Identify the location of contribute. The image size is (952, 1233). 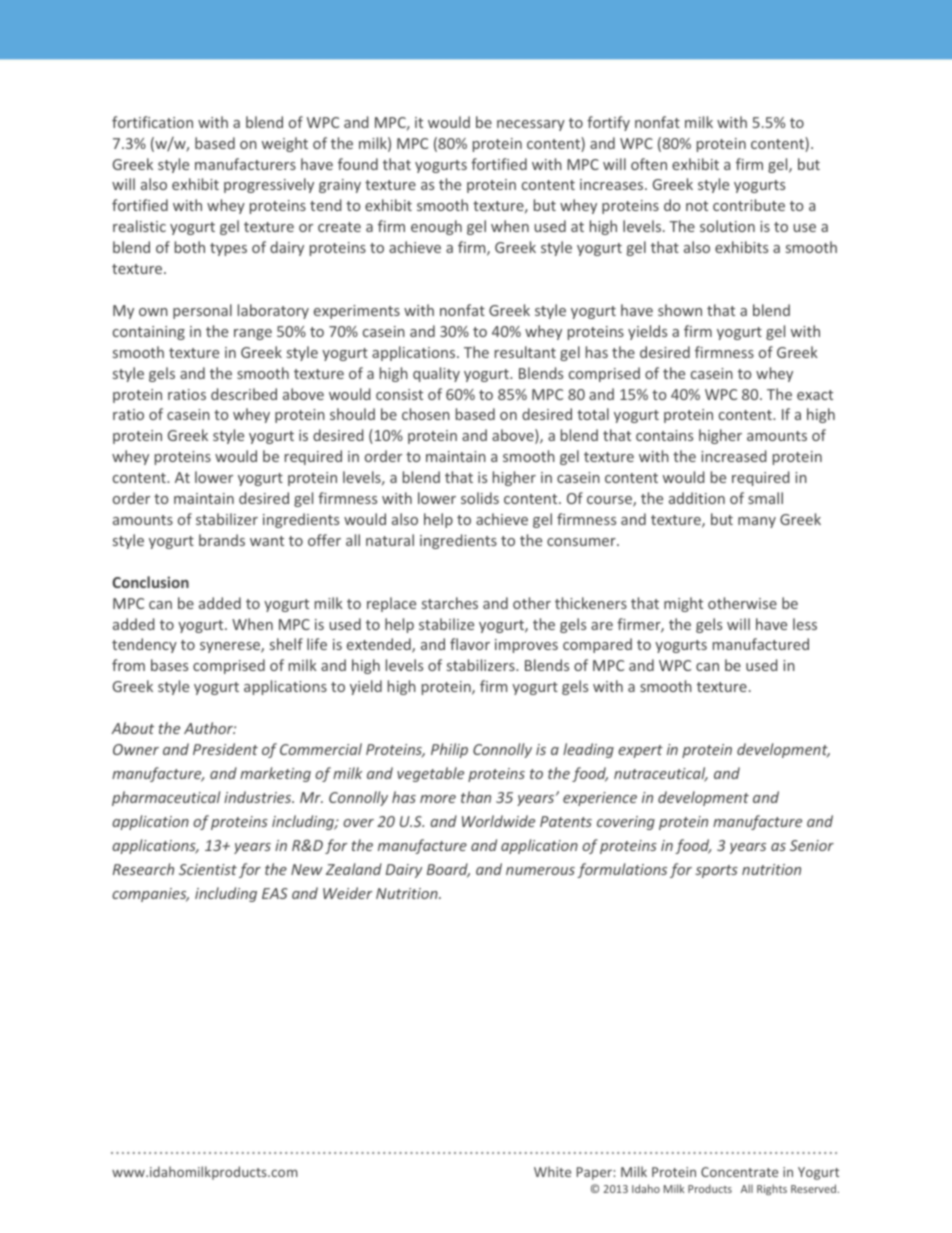
(749, 205).
